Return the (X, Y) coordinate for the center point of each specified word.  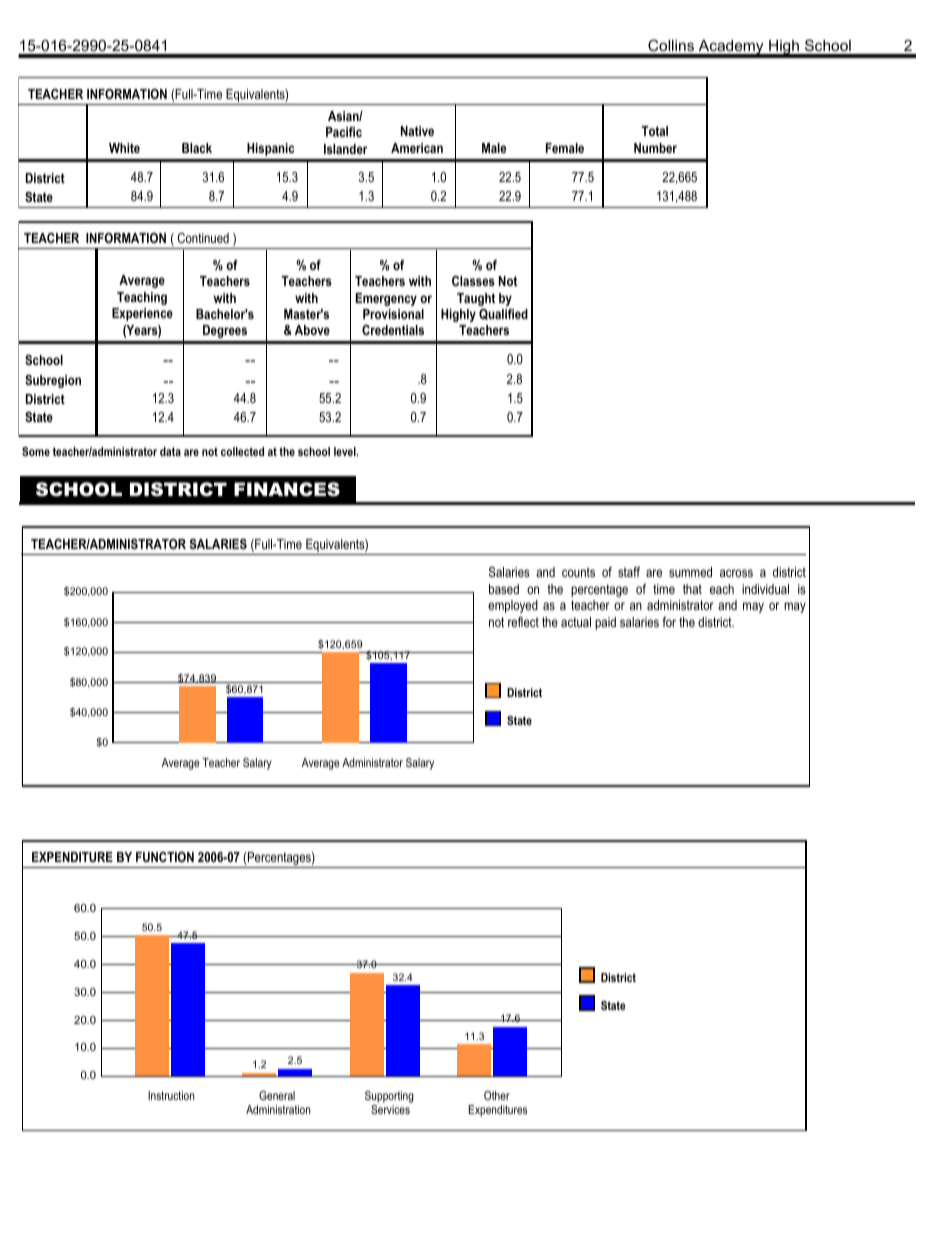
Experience (142, 314)
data (170, 451)
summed (690, 572)
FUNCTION (165, 857)
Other (497, 1095)
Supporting (389, 1098)
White (124, 148)
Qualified (503, 314)
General (277, 1095)
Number (655, 148)
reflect (523, 622)
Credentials (393, 330)
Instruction (171, 1095)
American (417, 148)
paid (605, 623)
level (346, 451)
